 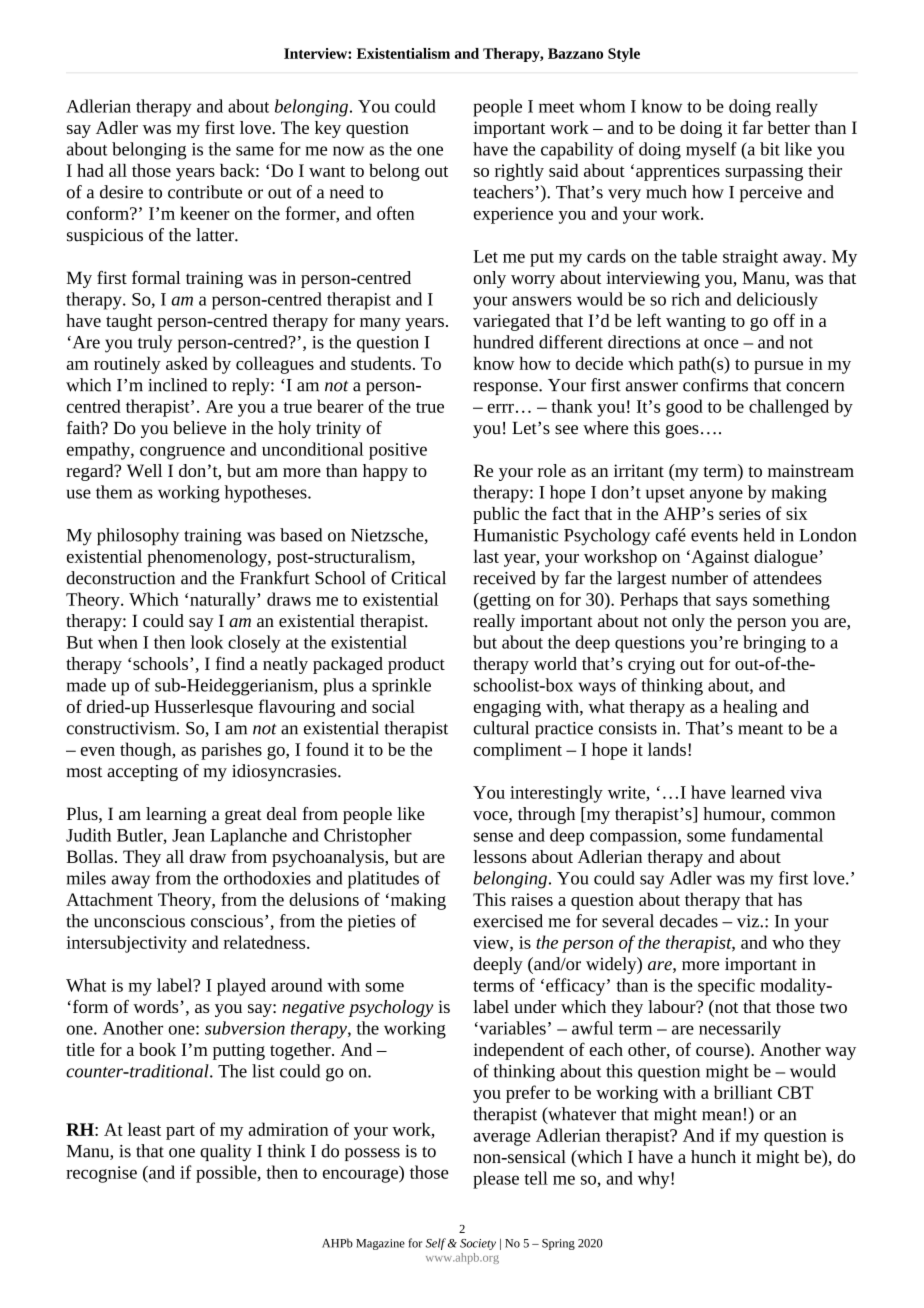 I want to click on same, so click(x=255, y=151).
